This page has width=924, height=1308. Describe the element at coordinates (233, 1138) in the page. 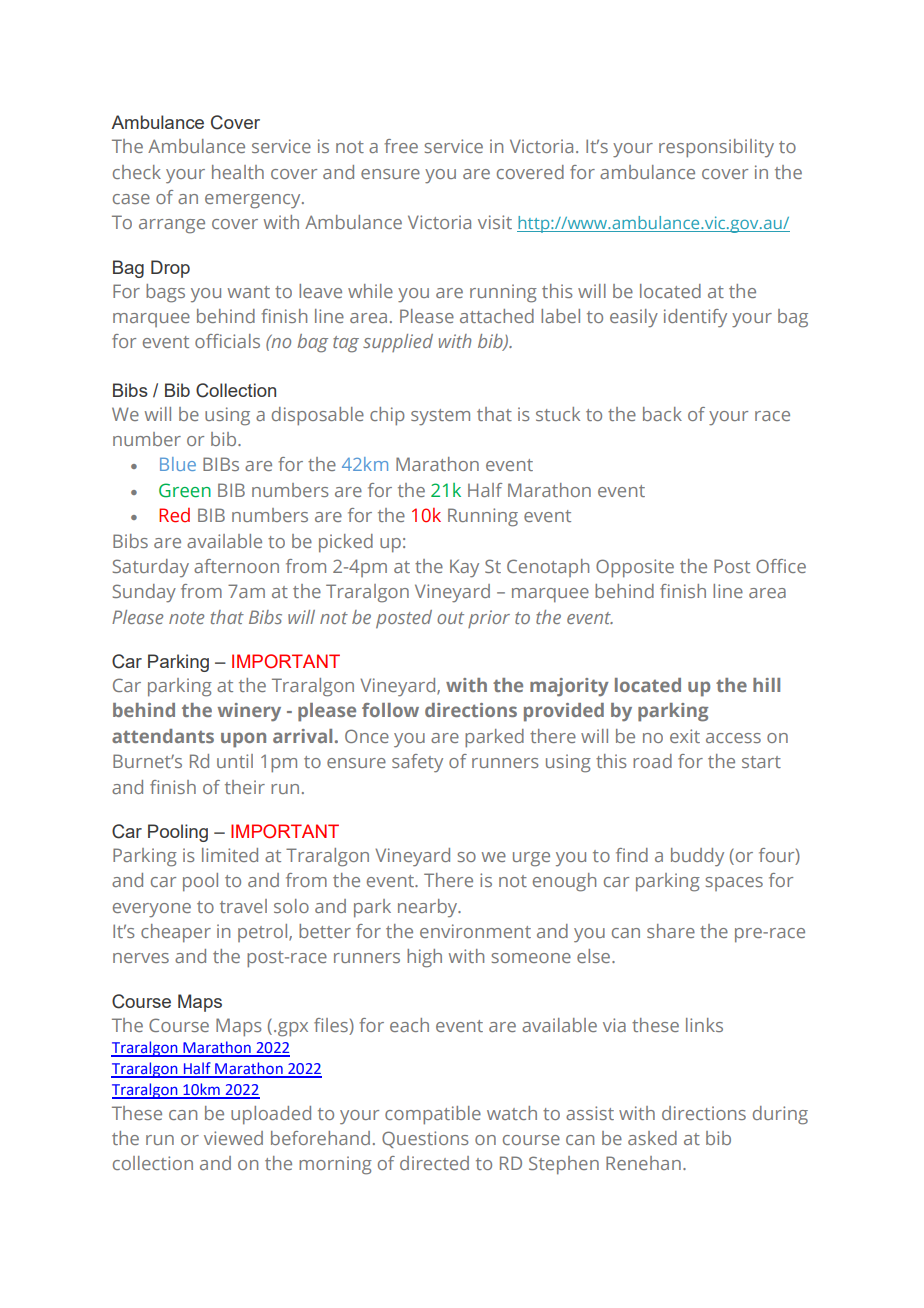

I see `viewed` at that location.
